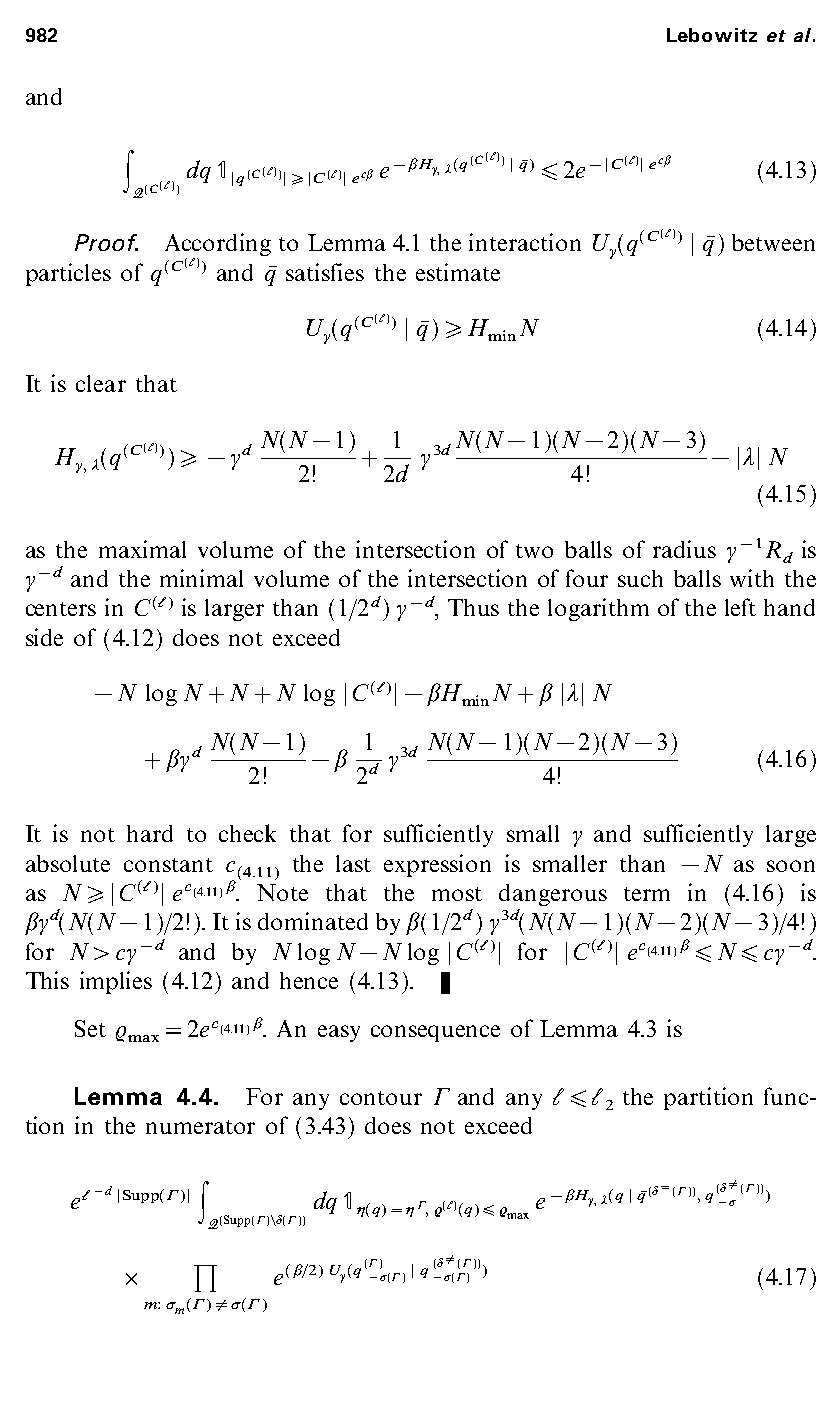  Describe the element at coordinates (684, 549) in the image. I see `radius` at that location.
